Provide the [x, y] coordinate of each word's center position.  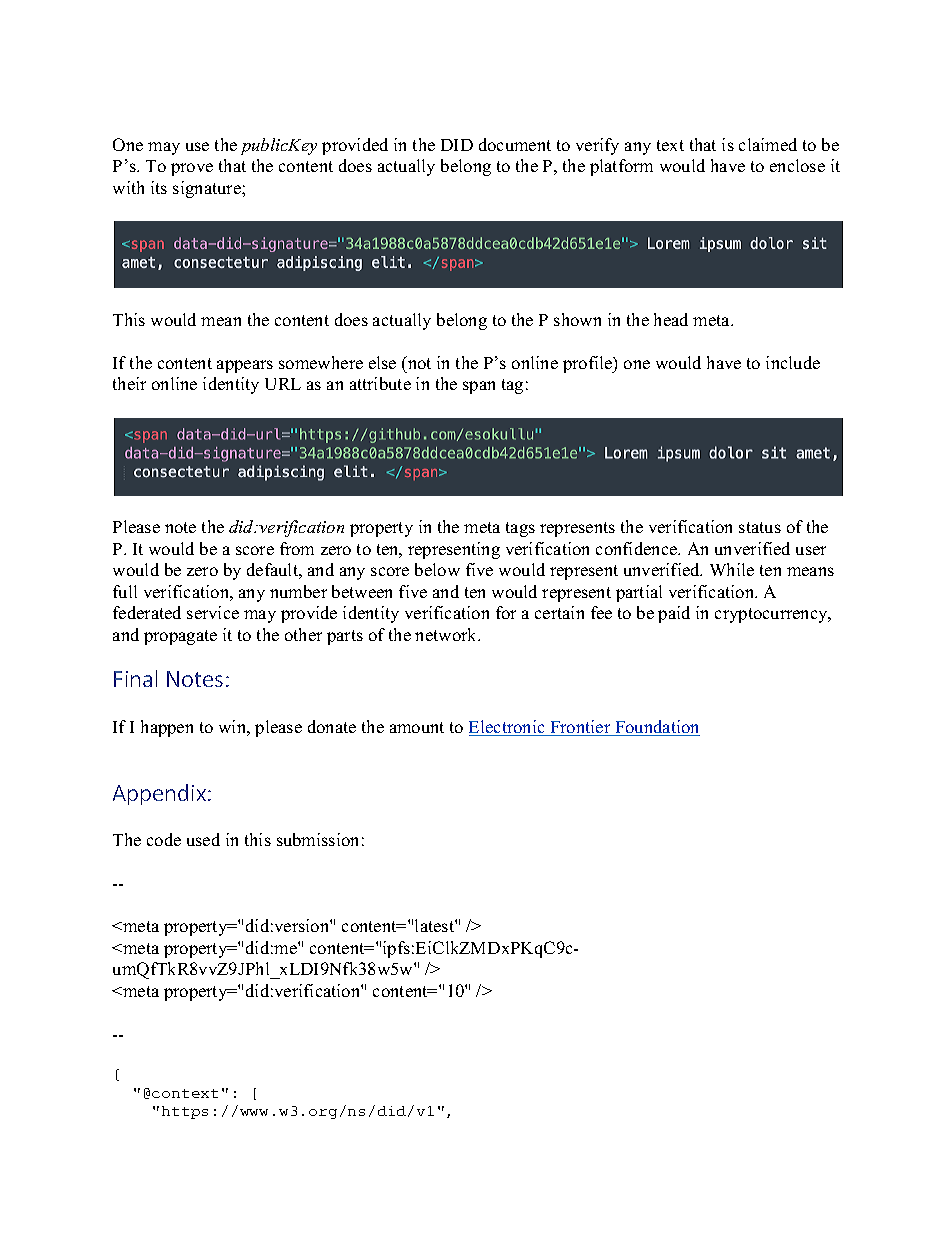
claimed [768, 144]
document [515, 144]
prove [192, 169]
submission [317, 839]
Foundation [656, 728]
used [203, 839]
